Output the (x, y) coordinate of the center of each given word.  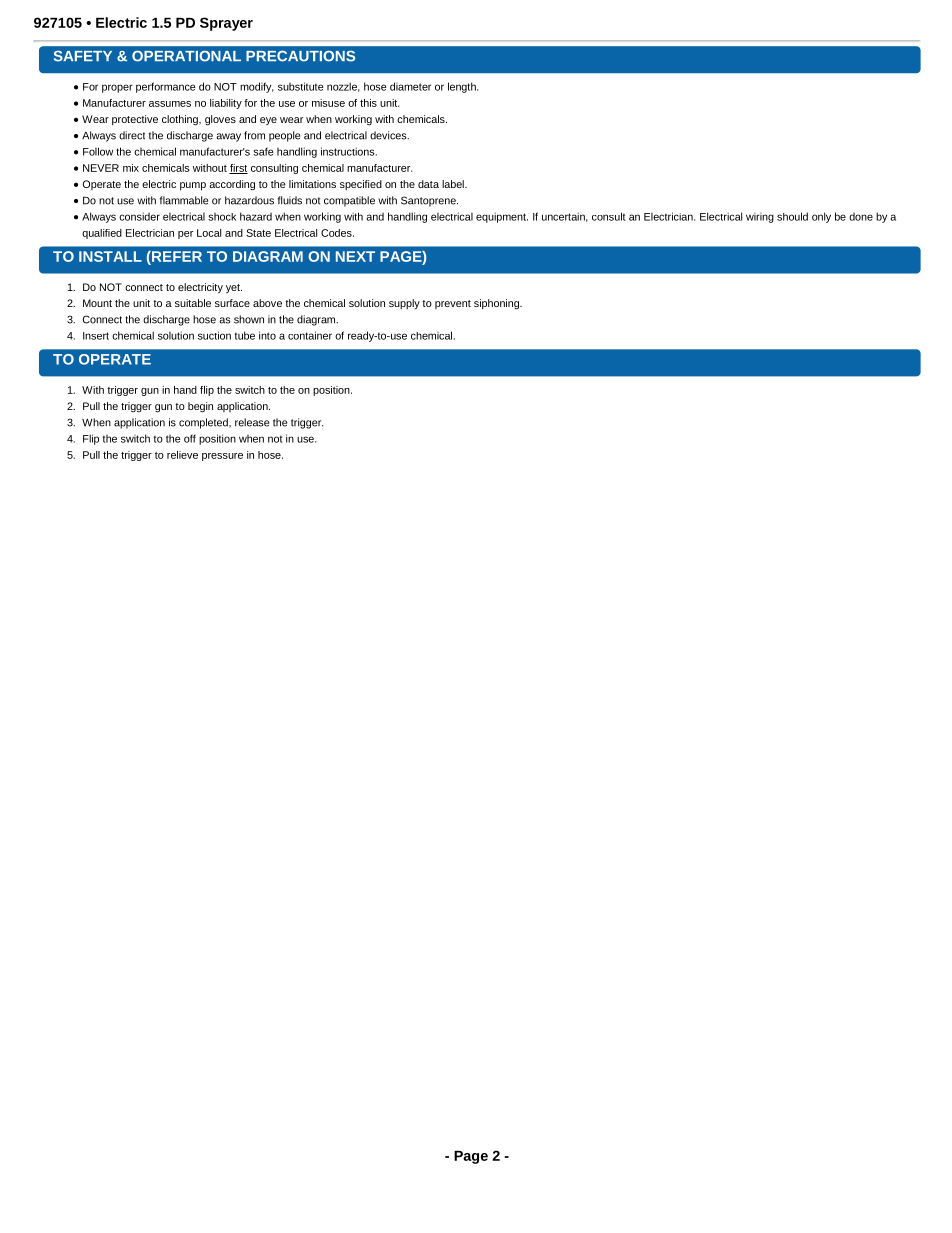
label (454, 184)
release (252, 422)
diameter (410, 86)
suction (214, 335)
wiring (760, 218)
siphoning (497, 304)
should (792, 216)
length (463, 87)
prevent (453, 304)
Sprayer (226, 24)
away (228, 137)
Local (209, 233)
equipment (502, 217)
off (190, 438)
